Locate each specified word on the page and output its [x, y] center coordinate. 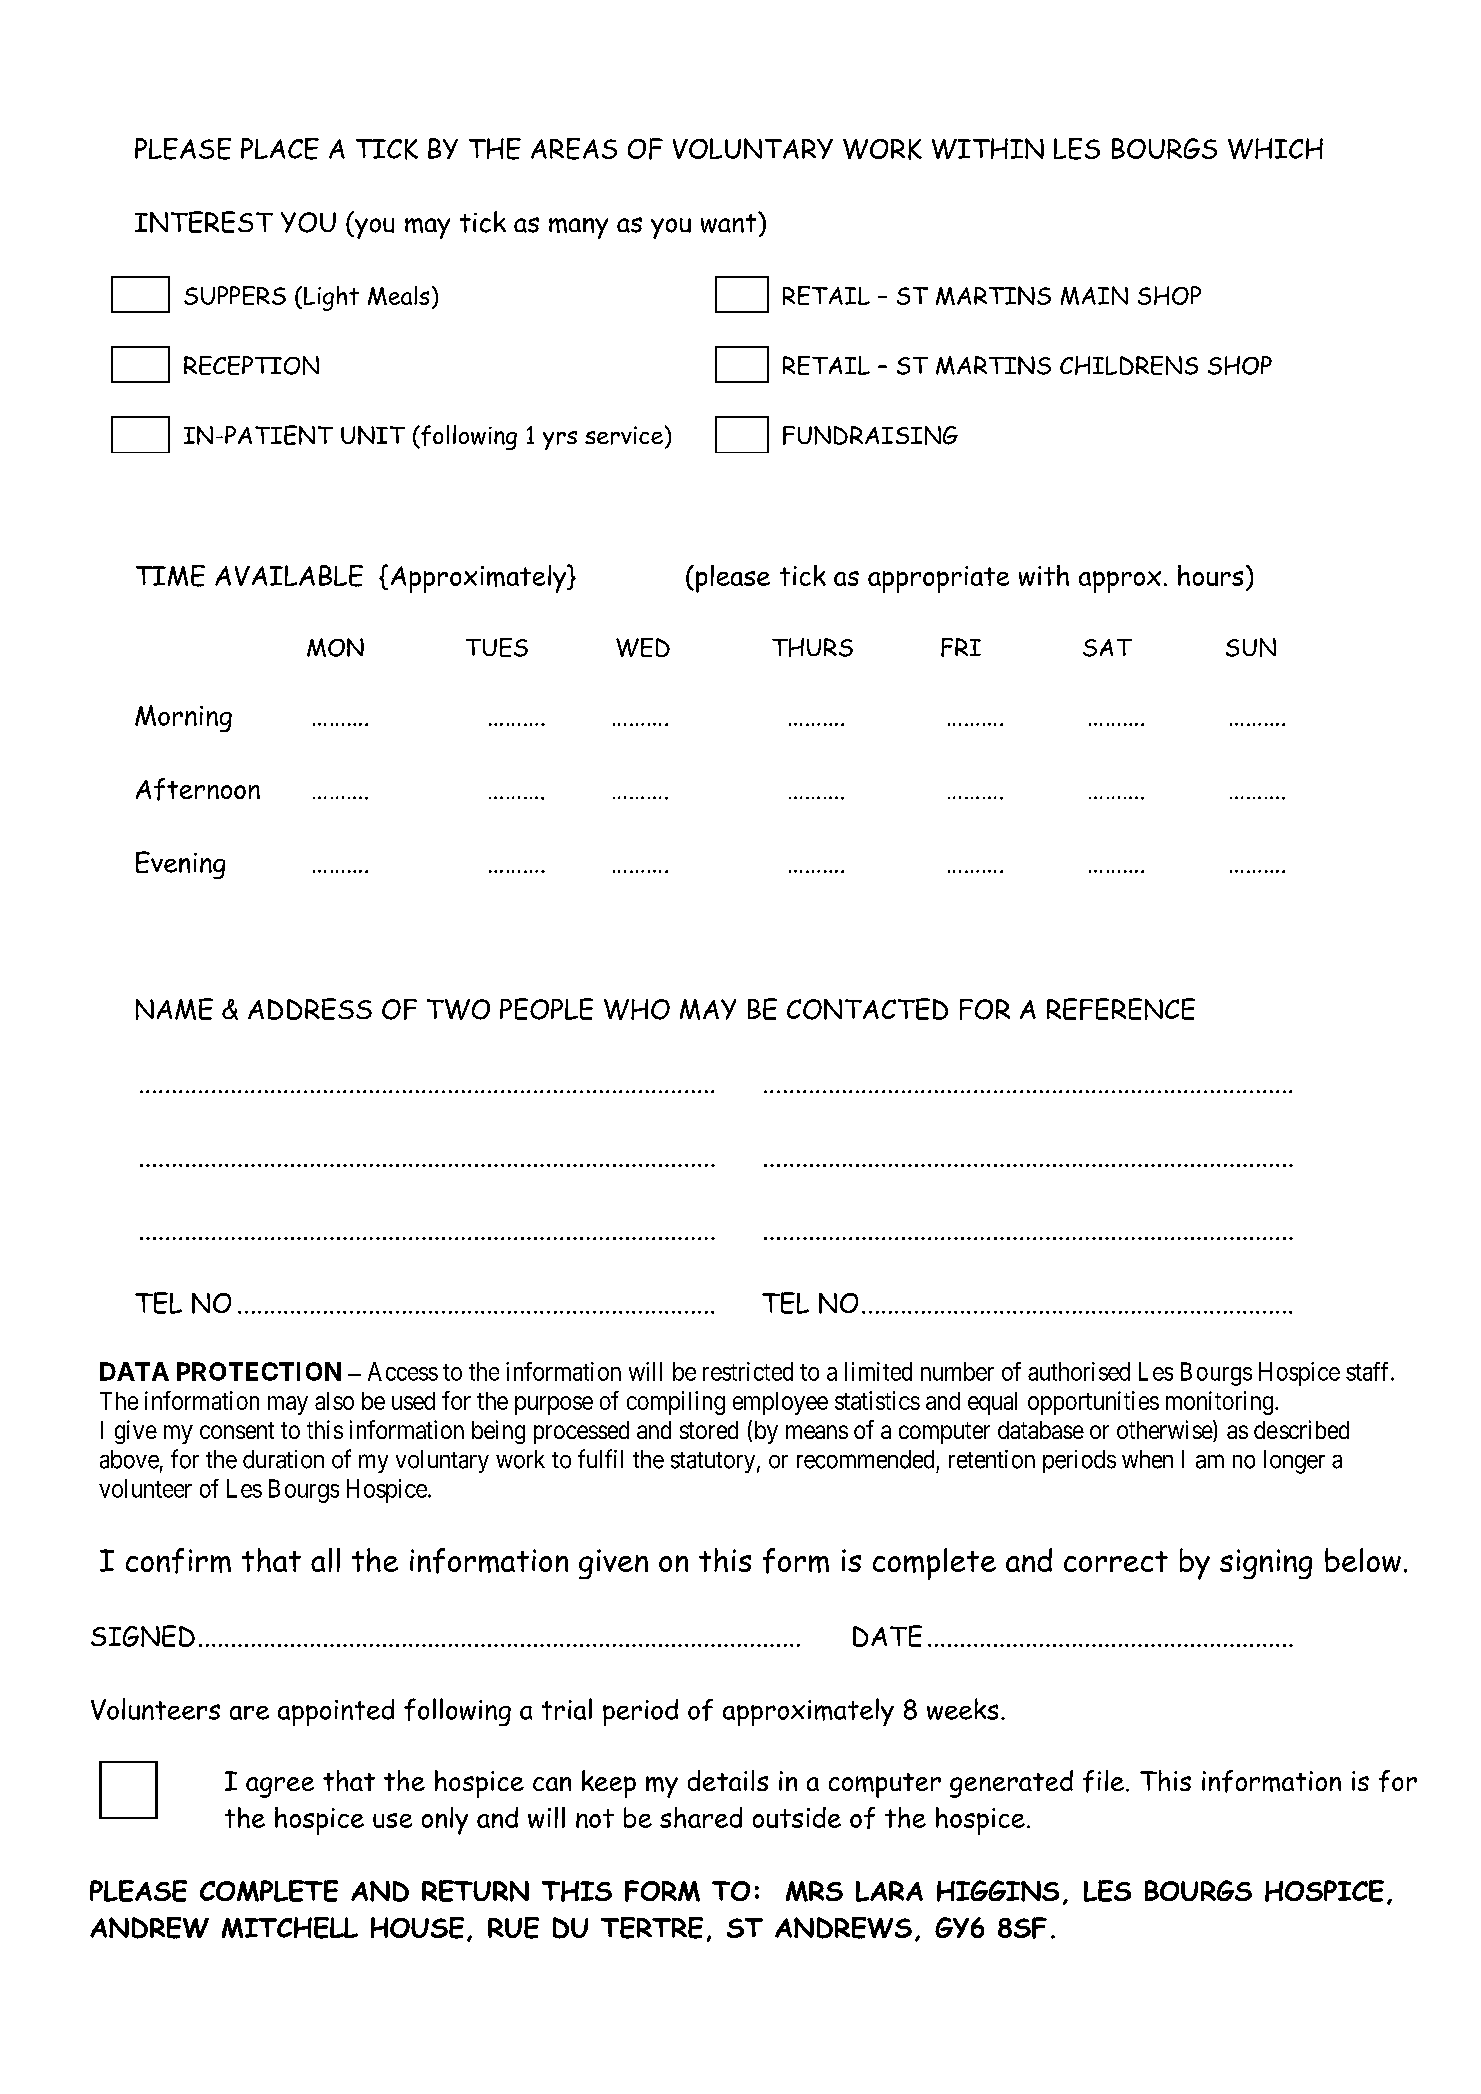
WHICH [1275, 148]
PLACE [280, 149]
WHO [637, 1009]
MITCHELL [290, 1928]
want [730, 222]
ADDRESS [310, 1009]
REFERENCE [1121, 1009]
